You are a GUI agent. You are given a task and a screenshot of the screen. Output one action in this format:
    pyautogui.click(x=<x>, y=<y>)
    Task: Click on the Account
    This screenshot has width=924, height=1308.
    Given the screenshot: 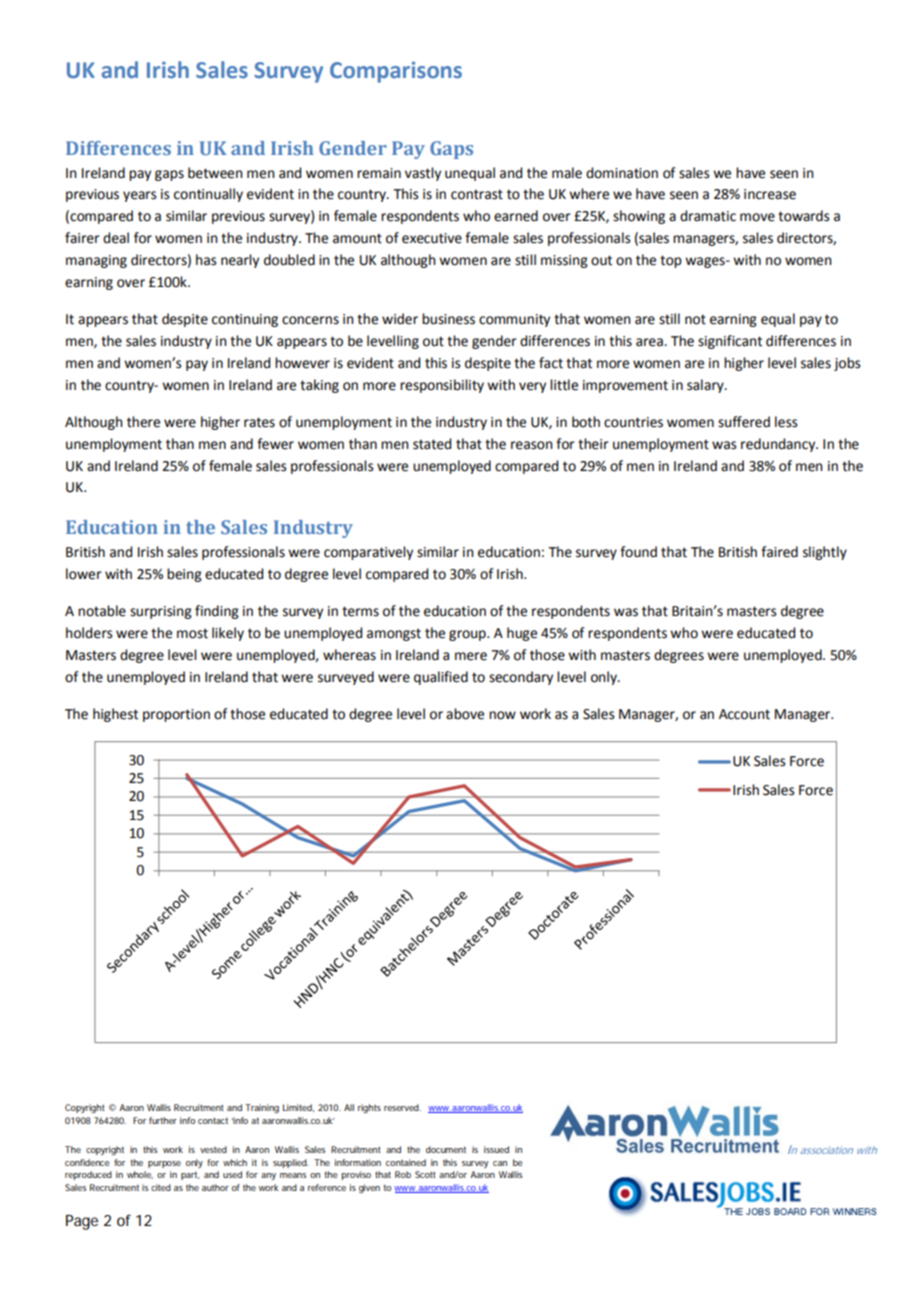 What is the action you would take?
    pyautogui.click(x=744, y=714)
